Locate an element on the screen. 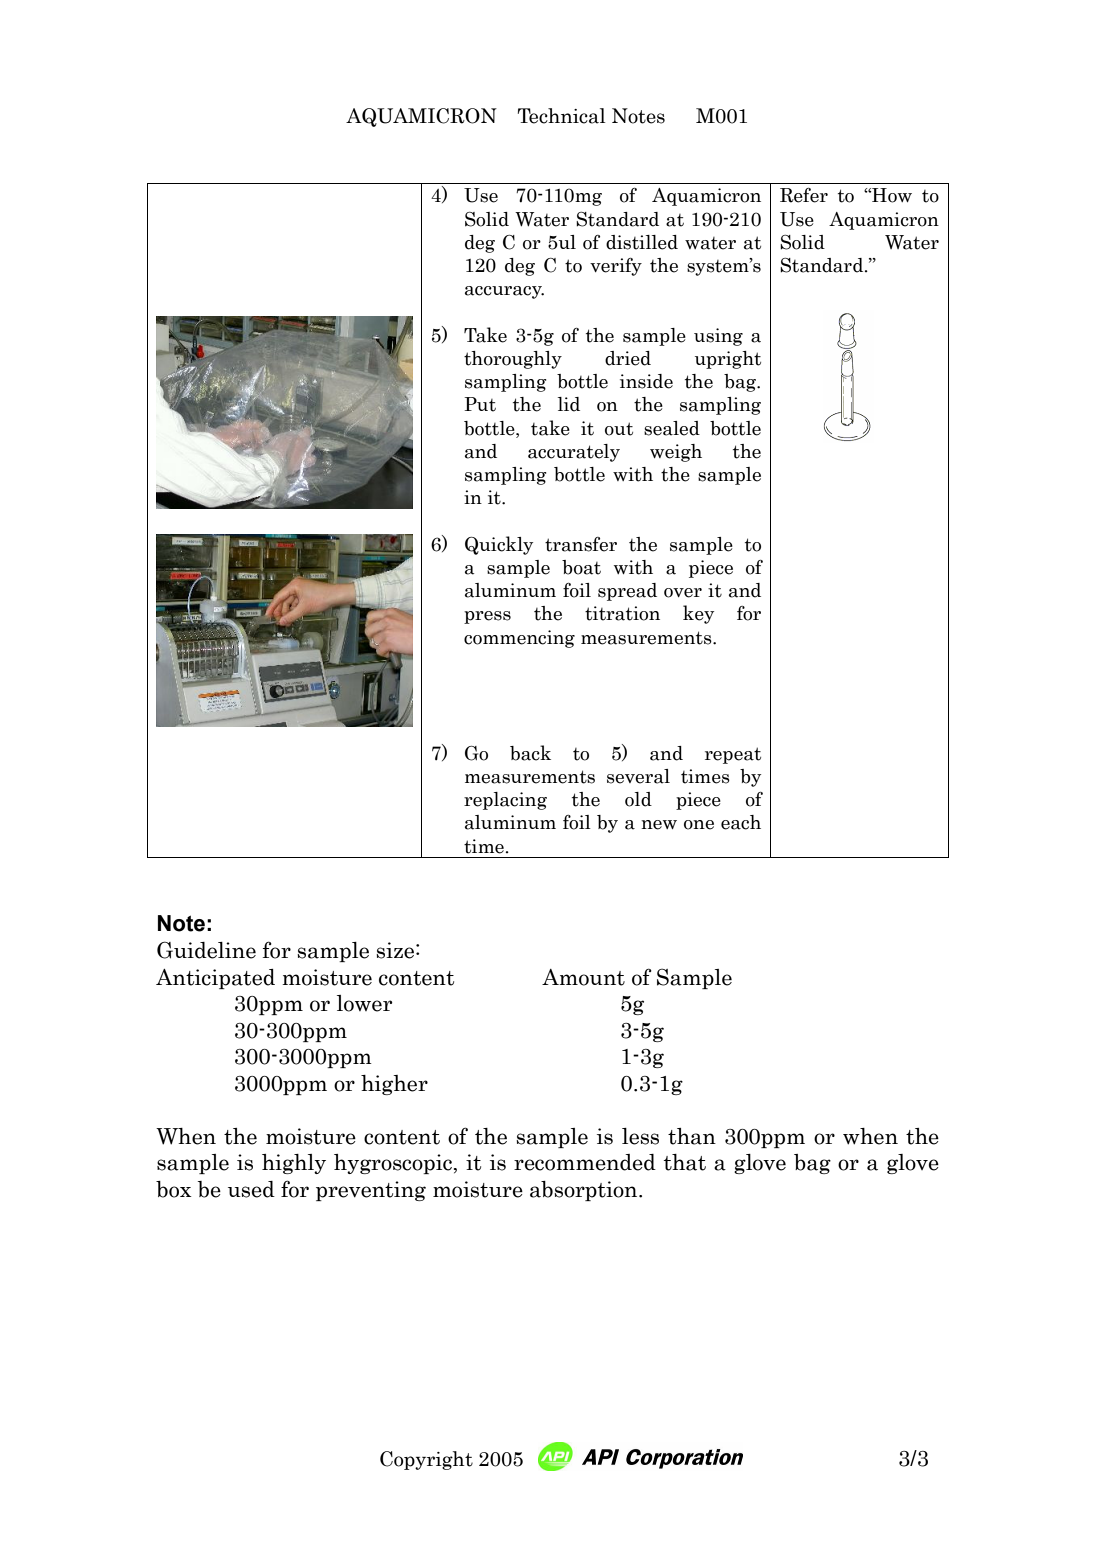 Image resolution: width=1095 pixels, height=1549 pixels. higher is located at coordinates (394, 1085).
